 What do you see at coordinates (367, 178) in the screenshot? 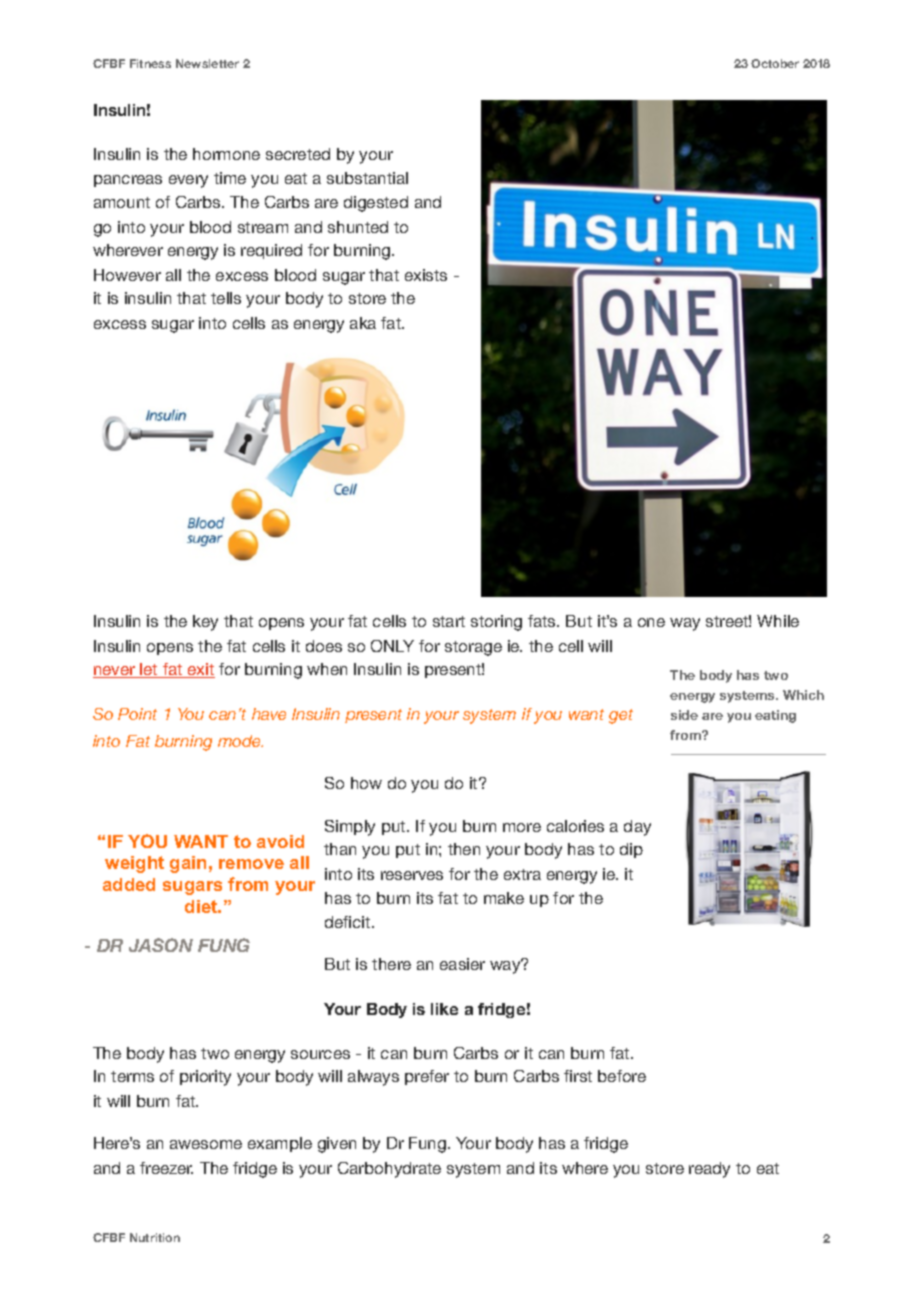
I see `substantial` at bounding box center [367, 178].
